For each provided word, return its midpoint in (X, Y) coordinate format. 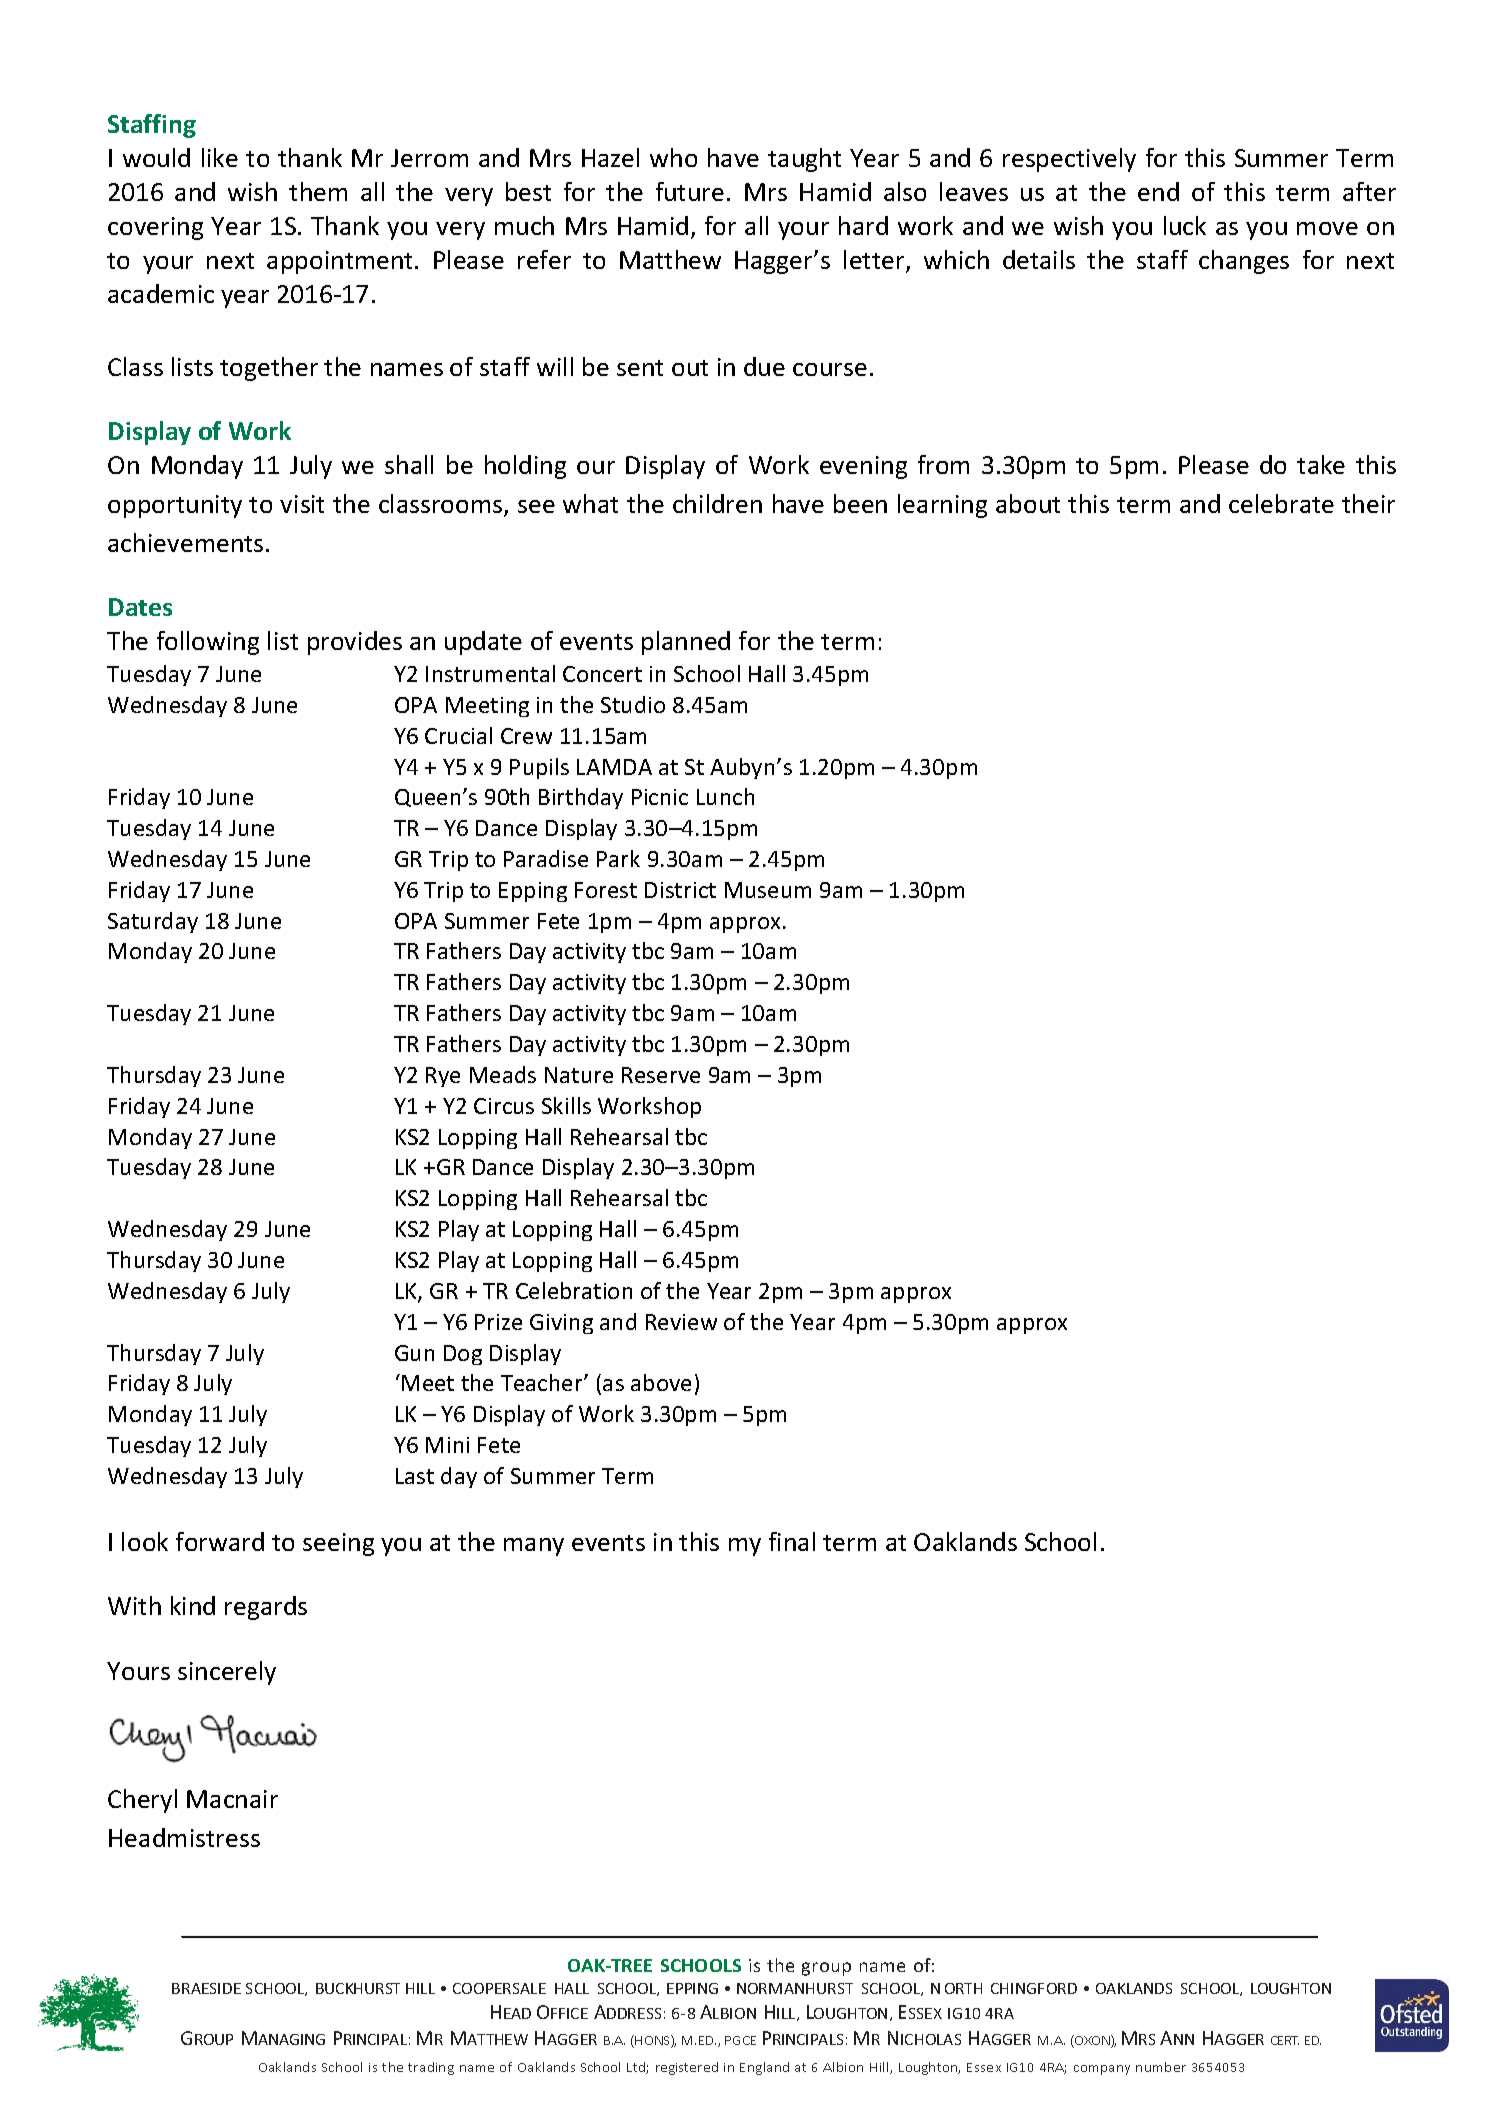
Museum (768, 890)
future (690, 191)
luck (1185, 225)
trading (431, 2068)
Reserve (661, 1075)
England (764, 2068)
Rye (443, 1077)
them (318, 191)
